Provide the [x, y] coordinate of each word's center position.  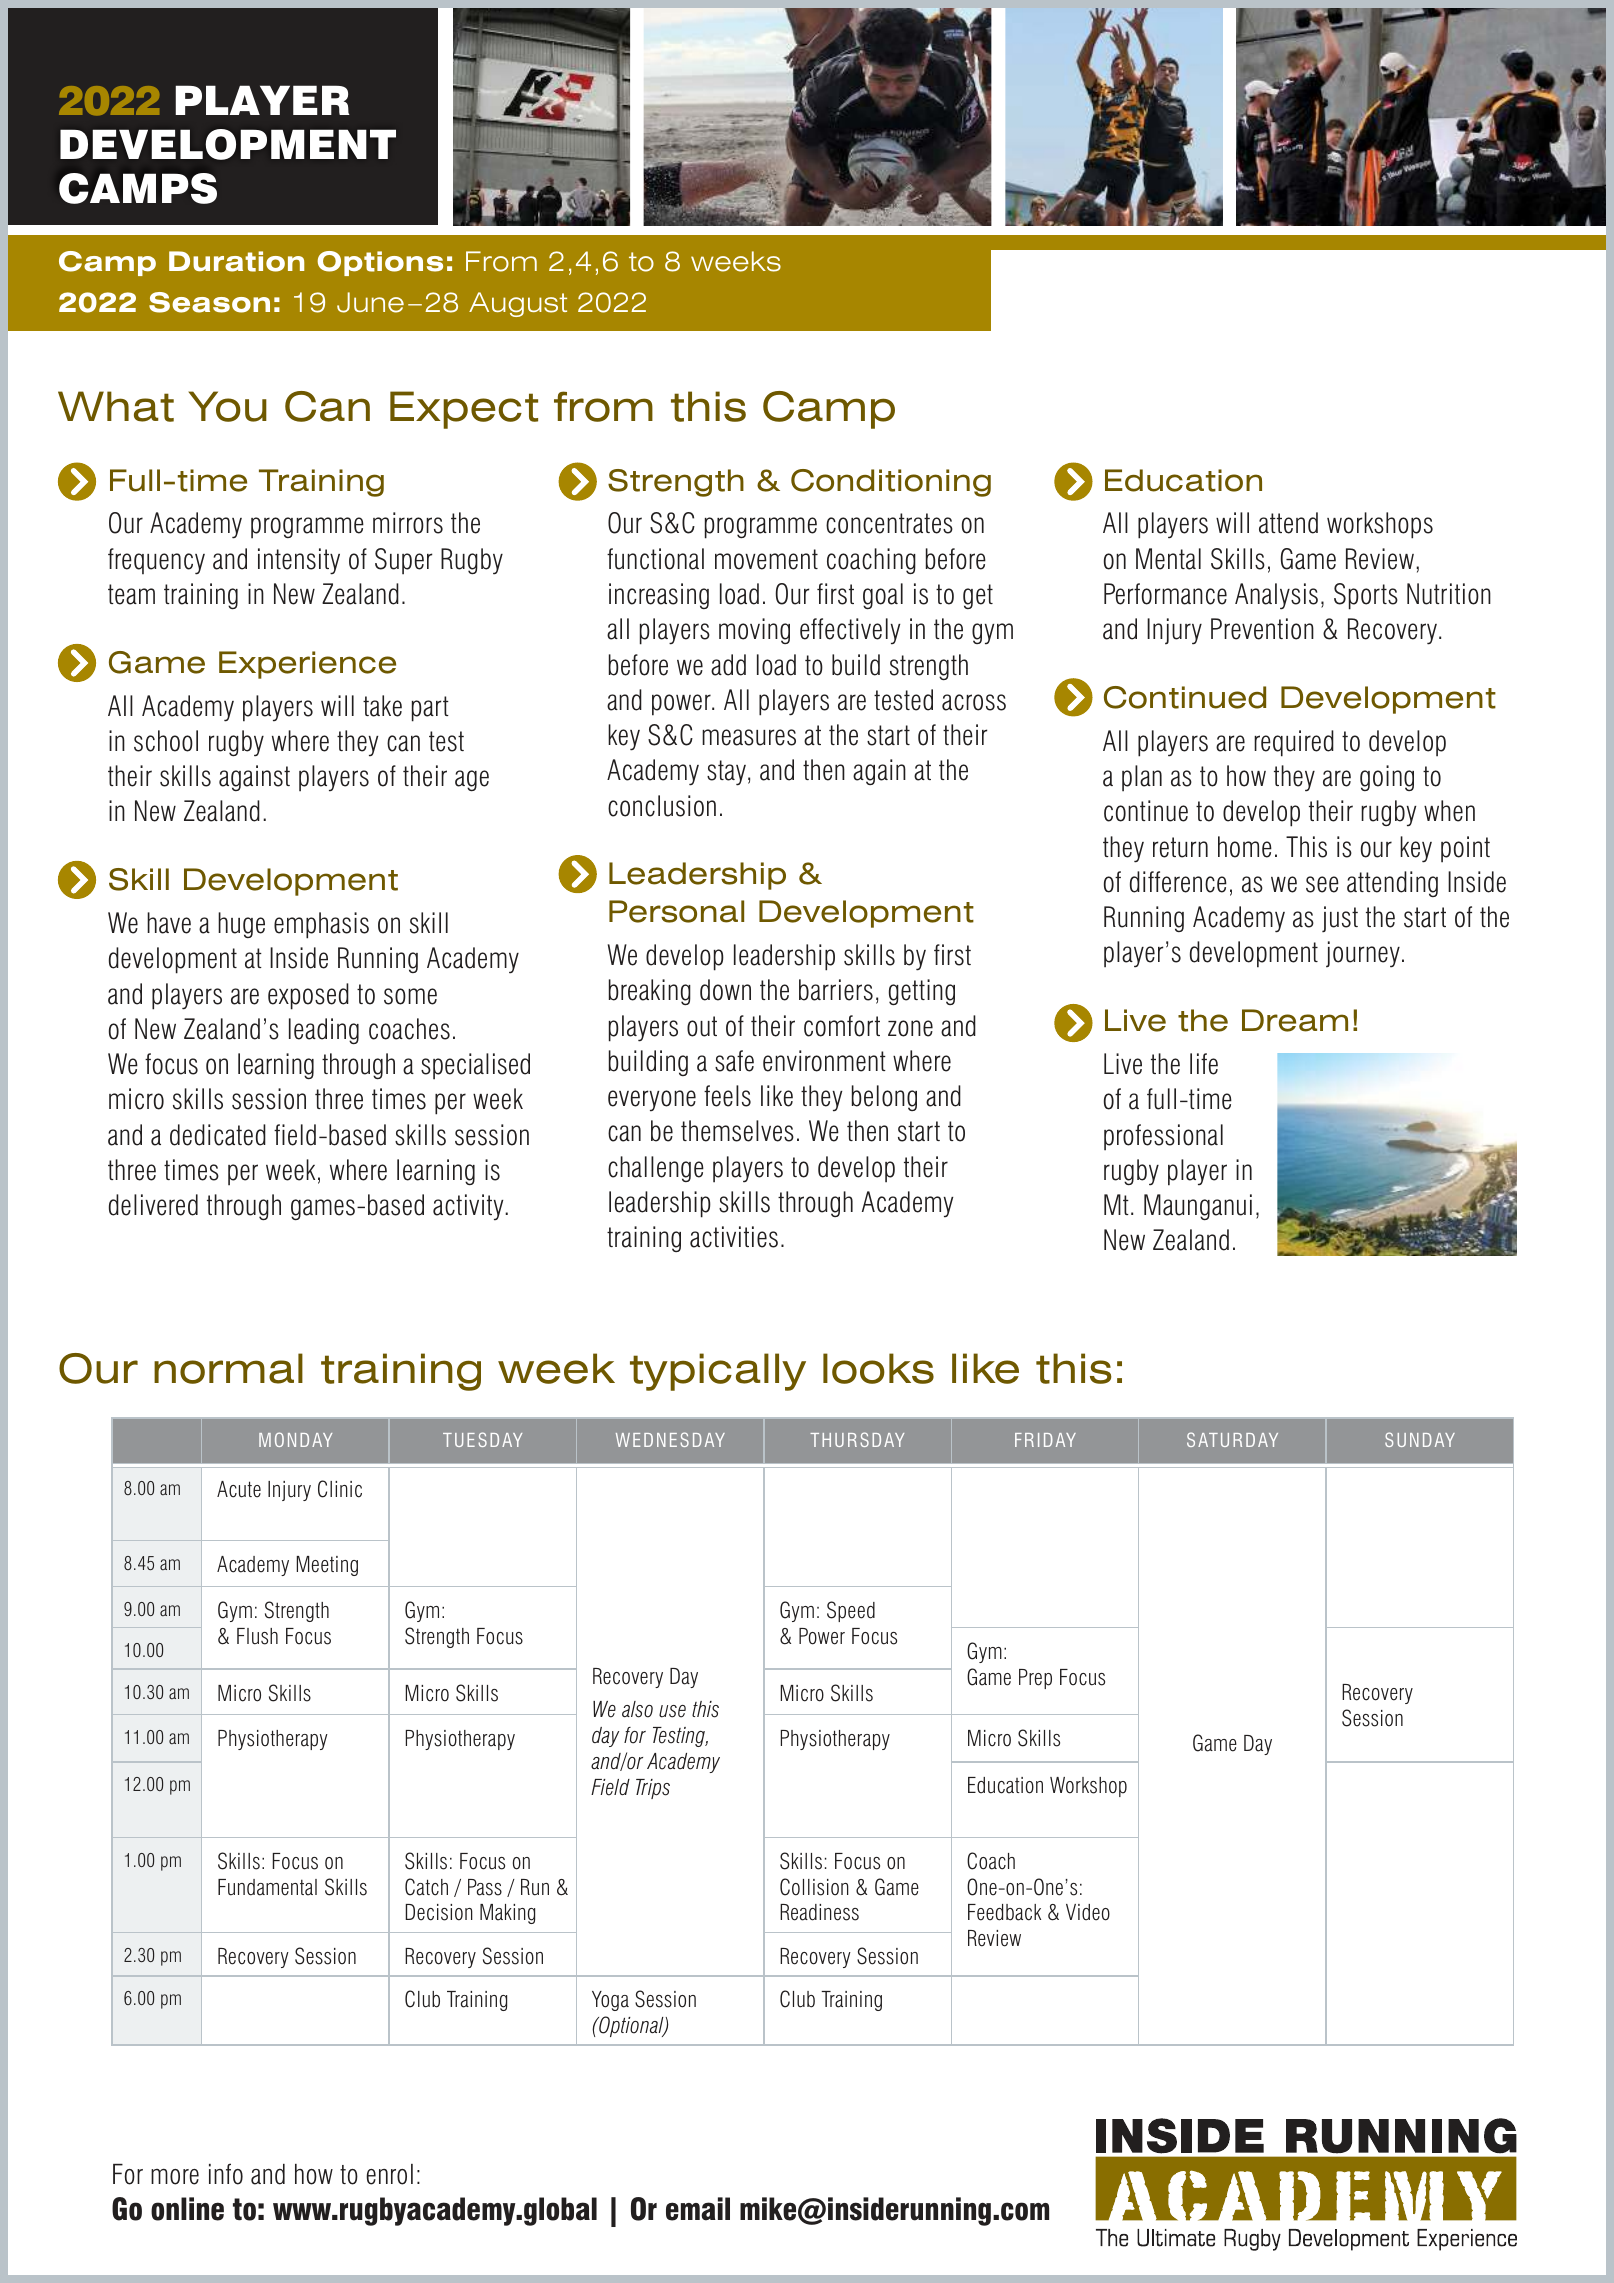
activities [734, 1237]
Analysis [1276, 596]
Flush [257, 1636]
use [672, 1711]
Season [209, 302]
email [698, 2209]
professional [1163, 1137]
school [166, 741]
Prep [1035, 1679]
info [226, 2174]
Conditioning [891, 483]
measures [749, 737]
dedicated [218, 1135]
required [1294, 743]
